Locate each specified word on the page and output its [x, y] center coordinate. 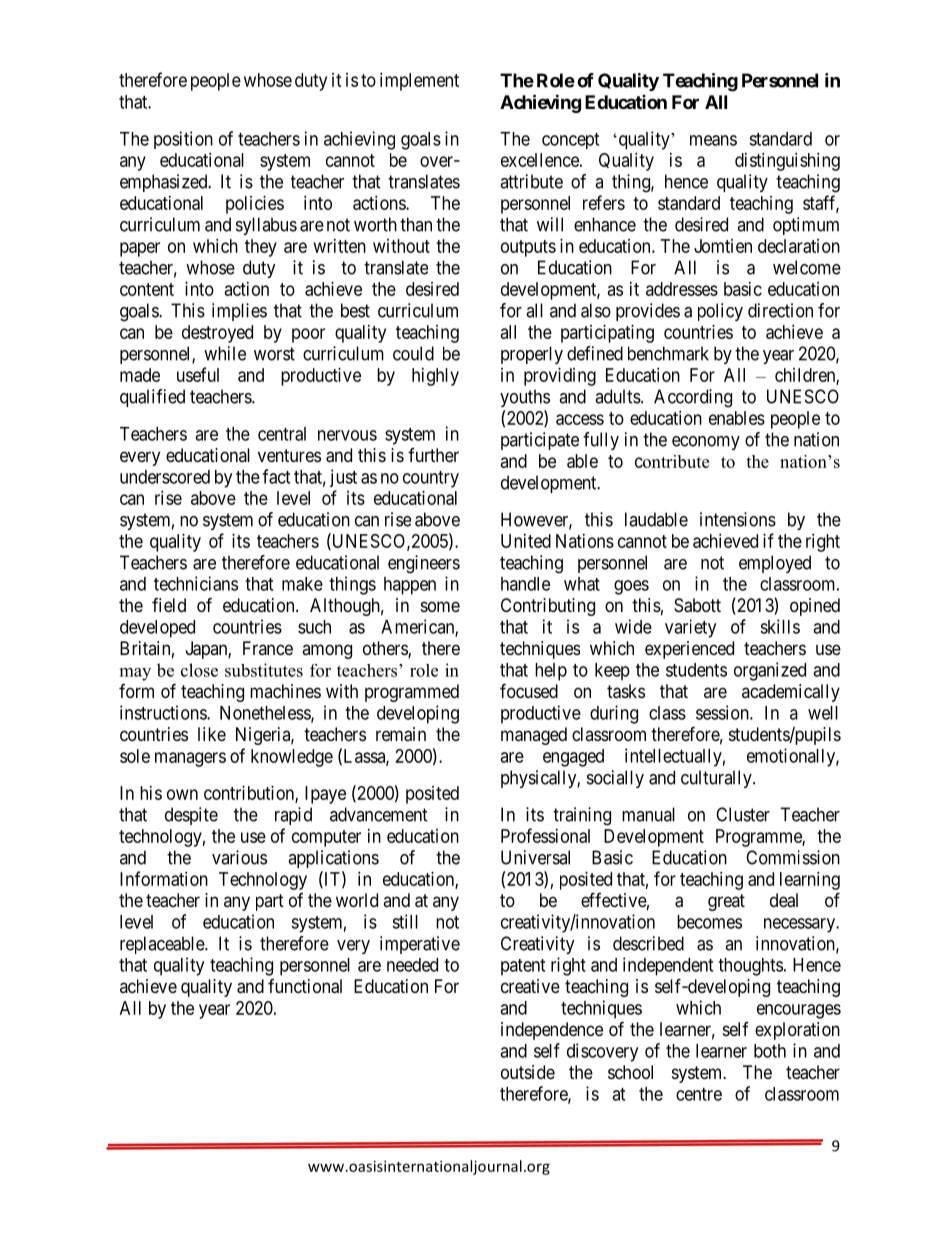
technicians [196, 583]
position [183, 140]
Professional [545, 835]
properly [532, 355]
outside [528, 1072]
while [225, 353]
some [440, 606]
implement [419, 82]
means [713, 140]
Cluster [743, 814]
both [770, 1051]
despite [191, 816]
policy [720, 312]
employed [775, 564]
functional [305, 986]
